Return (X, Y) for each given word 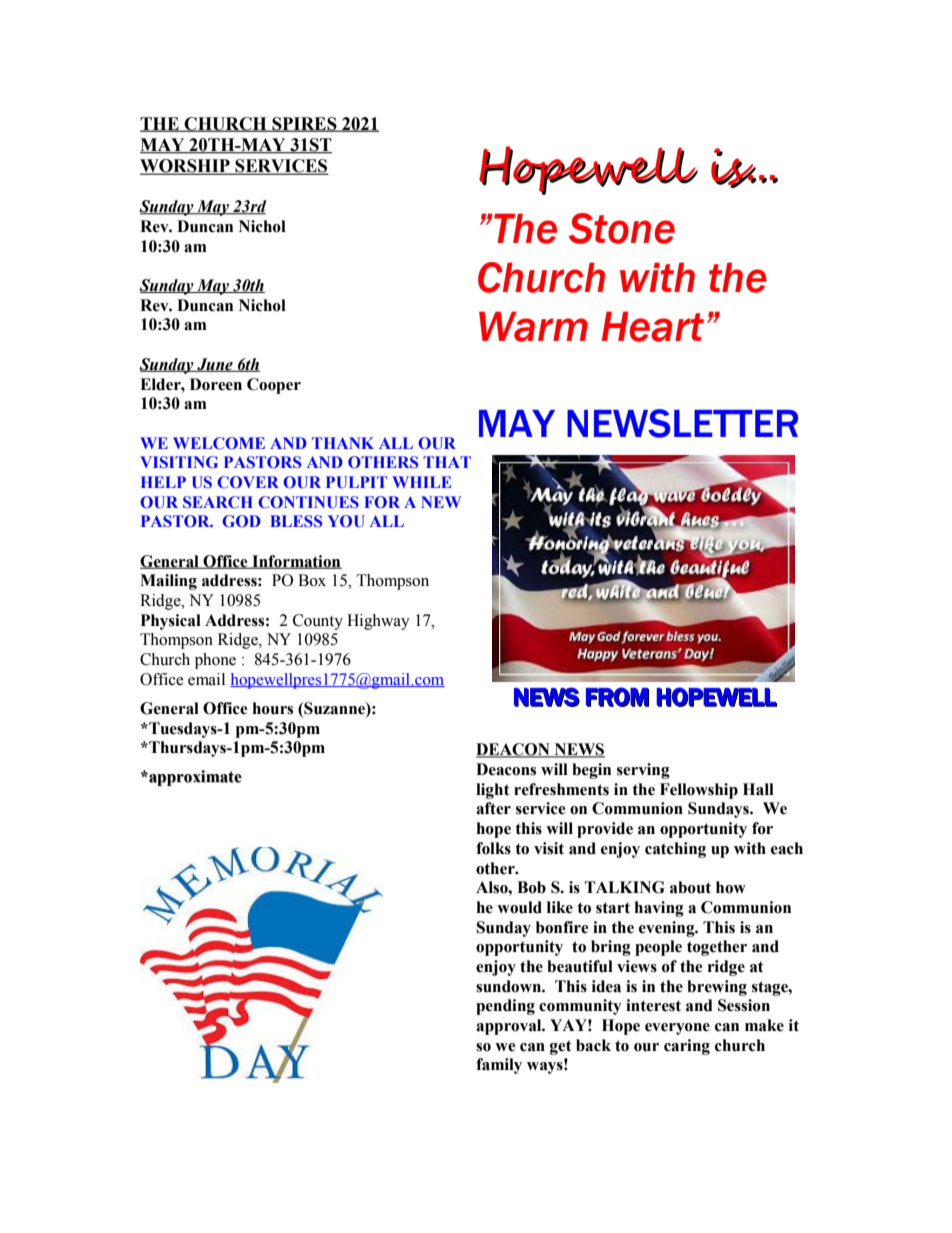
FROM (617, 697)
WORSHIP (186, 167)
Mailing (168, 582)
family (499, 1066)
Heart (652, 326)
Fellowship (699, 791)
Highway (378, 622)
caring (687, 1047)
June (215, 365)
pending (505, 1007)
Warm (533, 326)
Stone (622, 228)
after (493, 808)
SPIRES (304, 124)
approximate (195, 778)
